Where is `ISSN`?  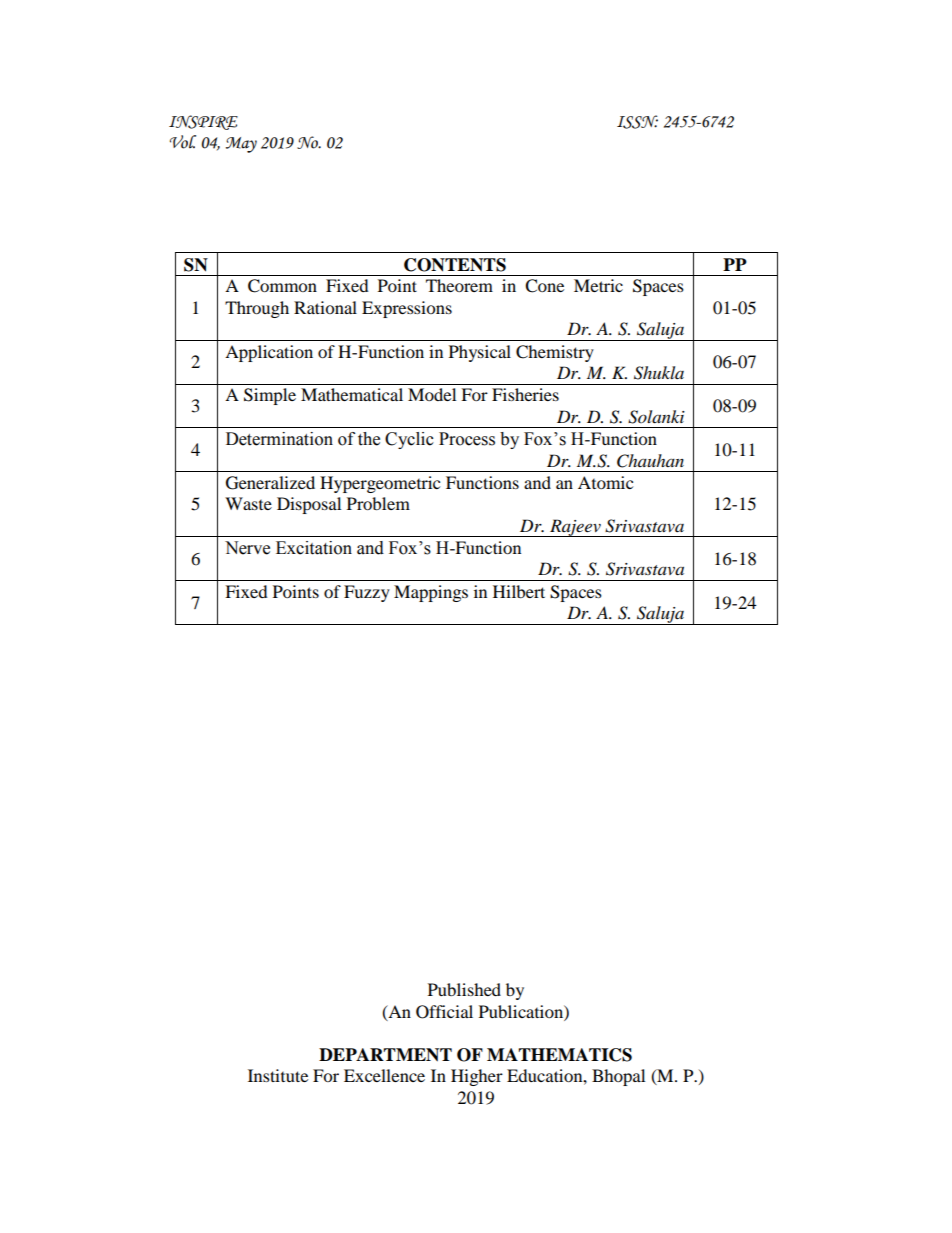 ISSN is located at coordinates (637, 122).
